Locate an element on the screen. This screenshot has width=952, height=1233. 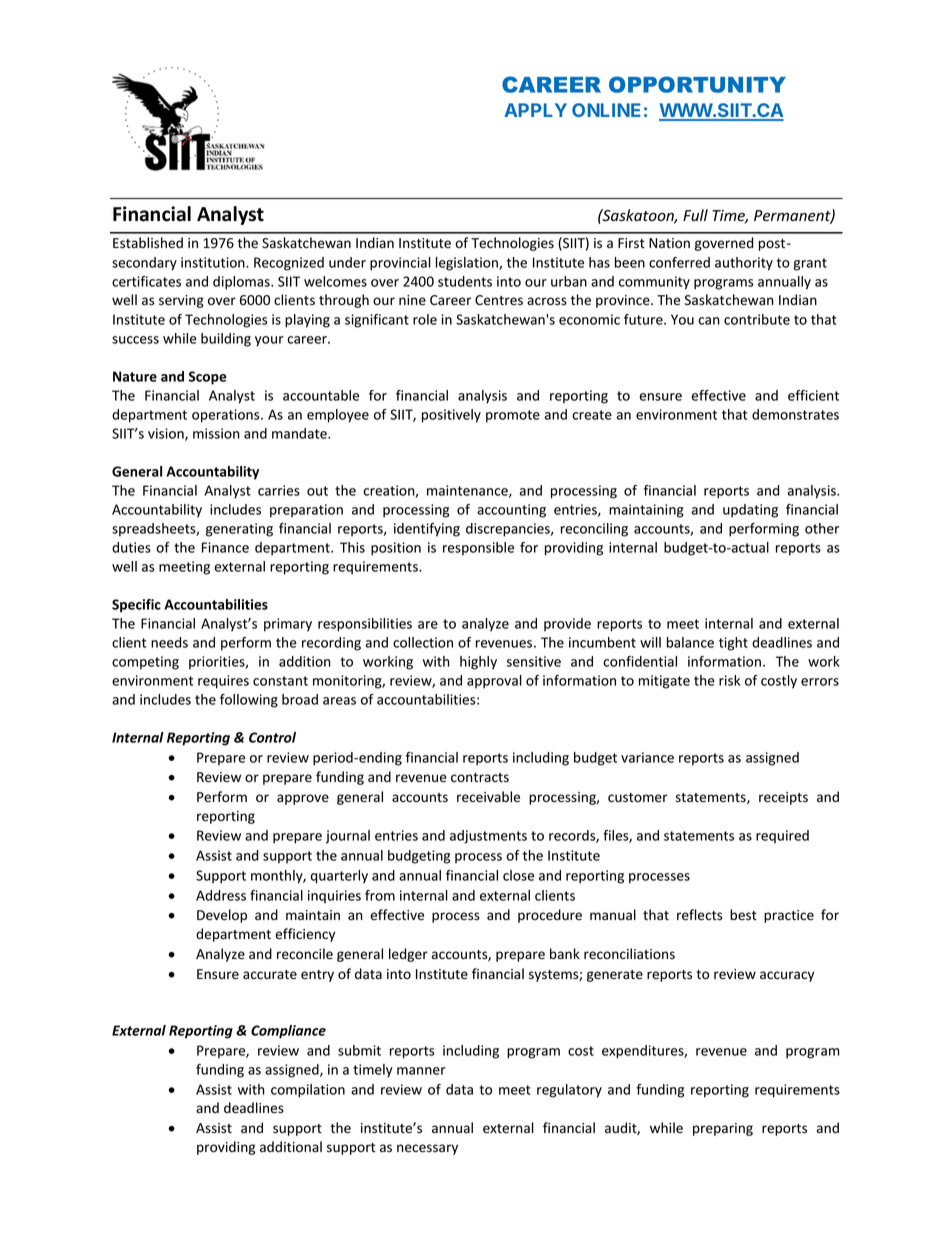
required is located at coordinates (782, 836).
